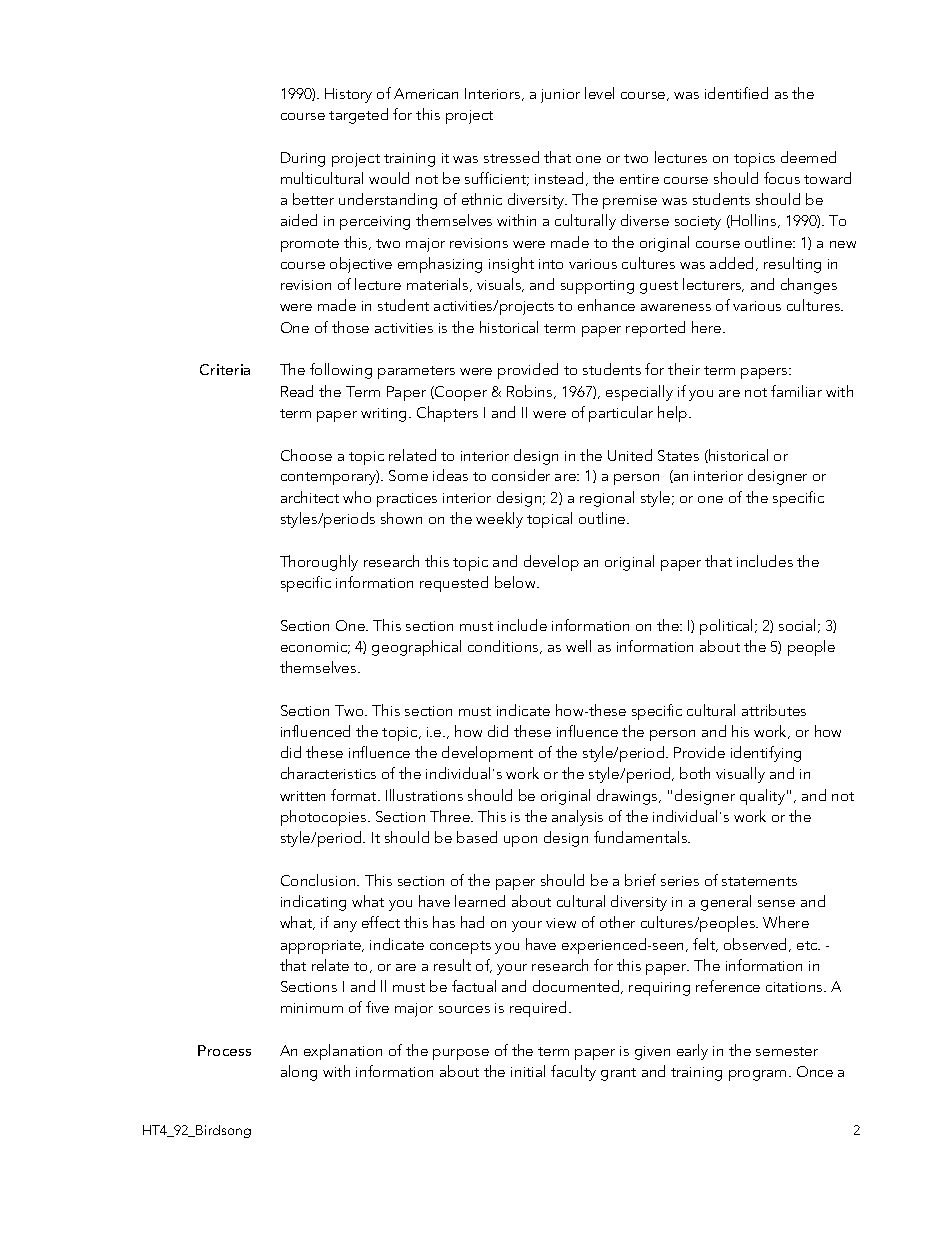 This page has width=952, height=1233. What do you see at coordinates (516, 582) in the page?
I see `below` at bounding box center [516, 582].
